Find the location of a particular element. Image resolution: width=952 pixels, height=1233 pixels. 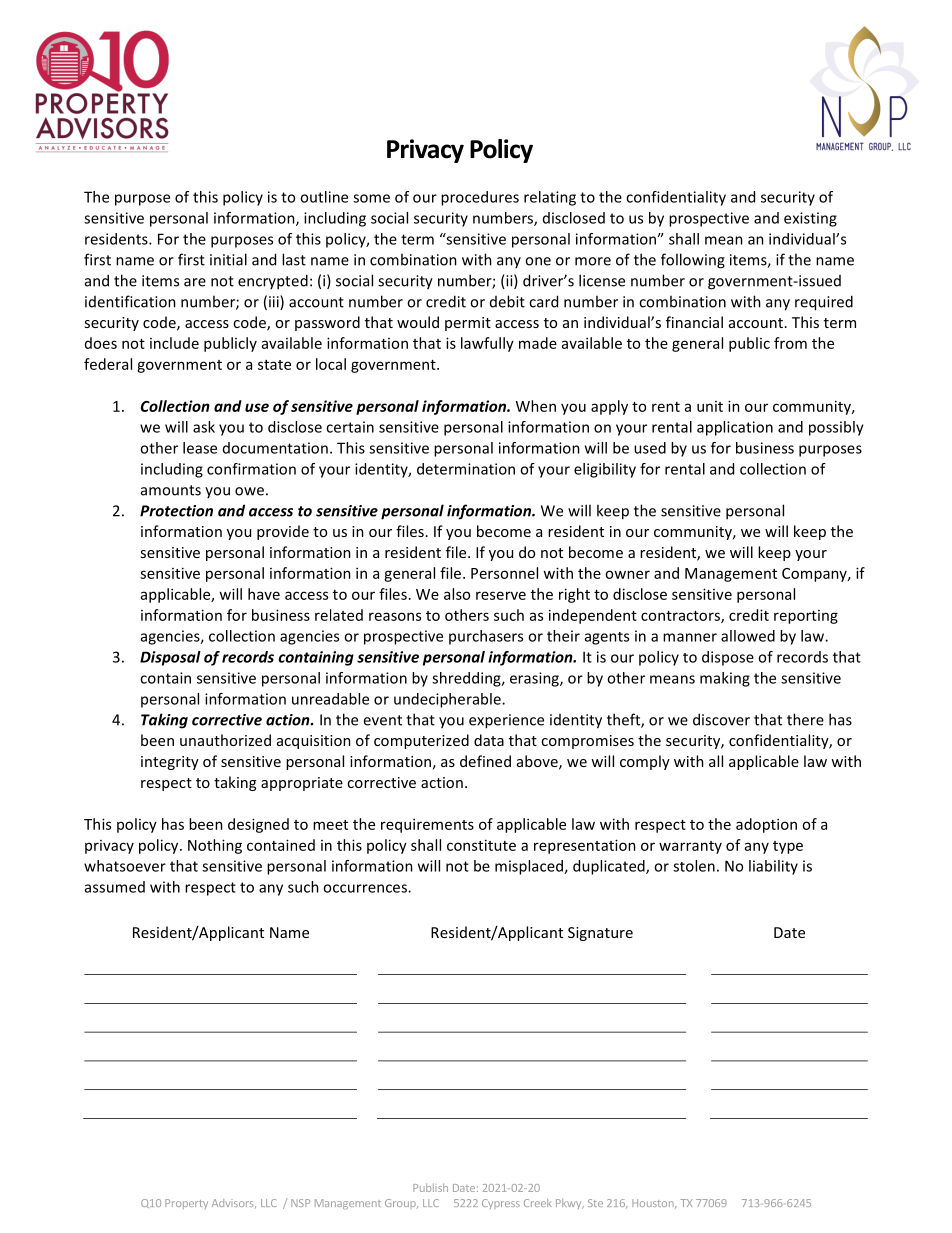

initial is located at coordinates (228, 259).
